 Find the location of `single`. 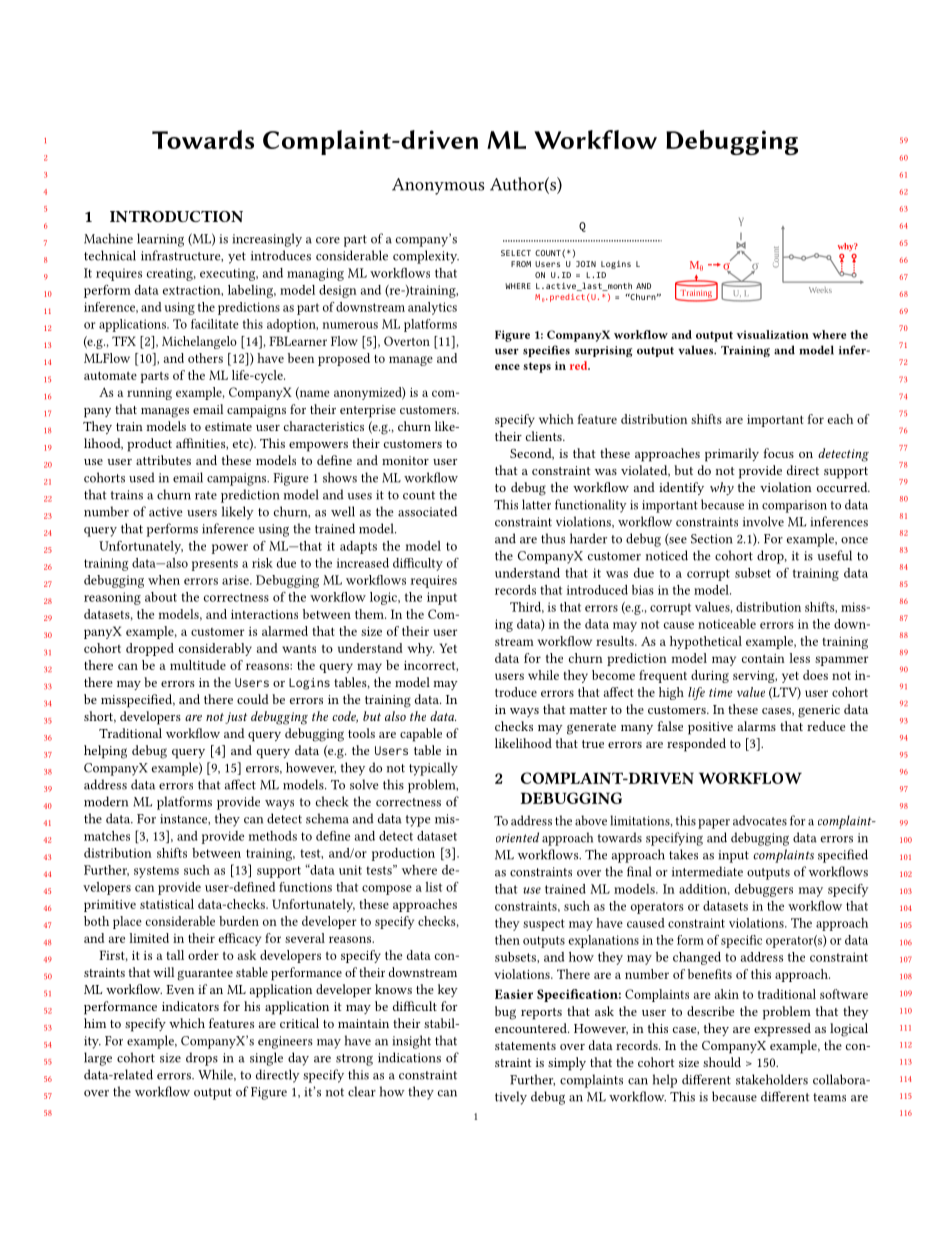

single is located at coordinates (266, 1059).
